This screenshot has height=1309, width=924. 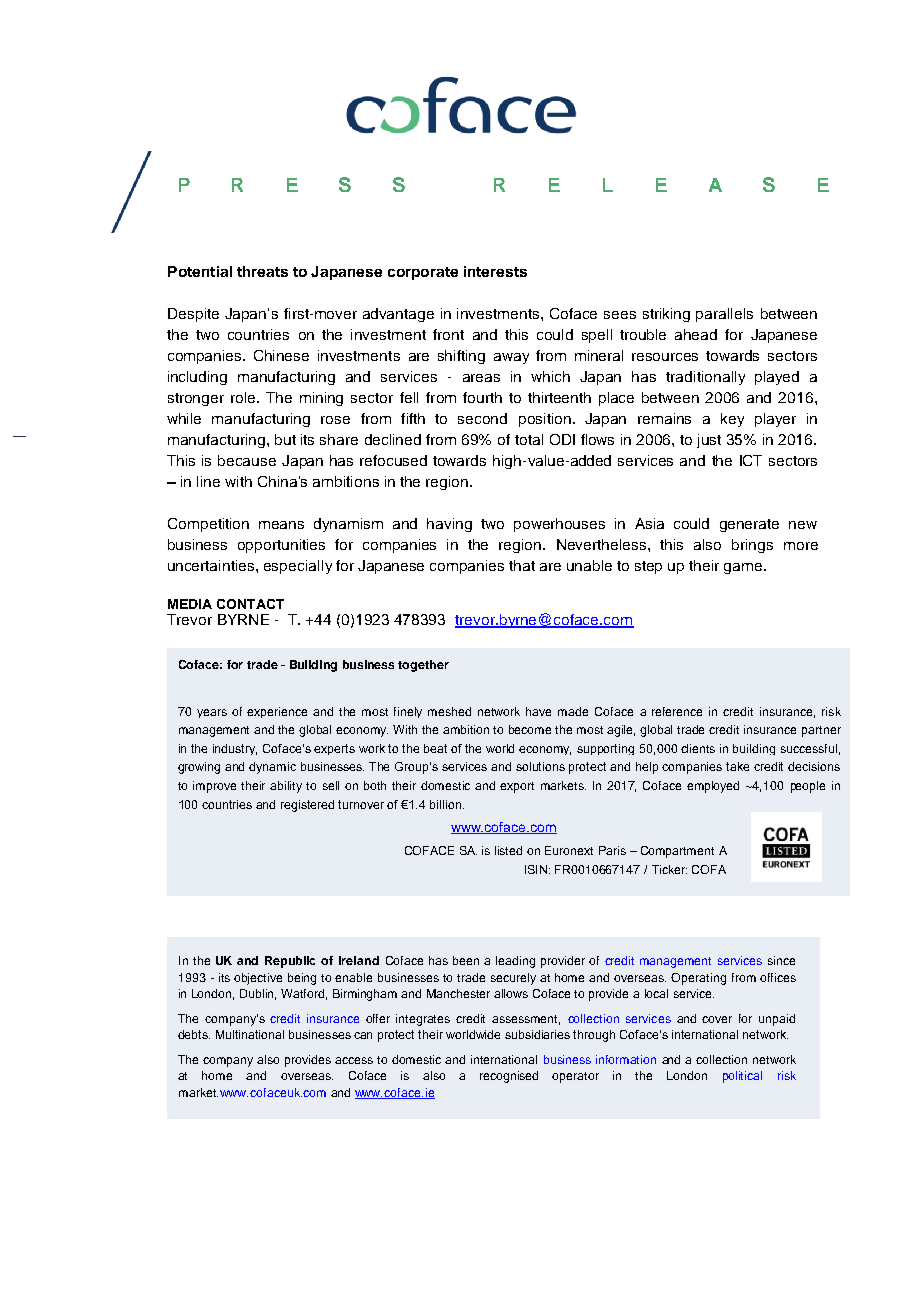 What do you see at coordinates (281, 546) in the screenshot?
I see `opportunities` at bounding box center [281, 546].
